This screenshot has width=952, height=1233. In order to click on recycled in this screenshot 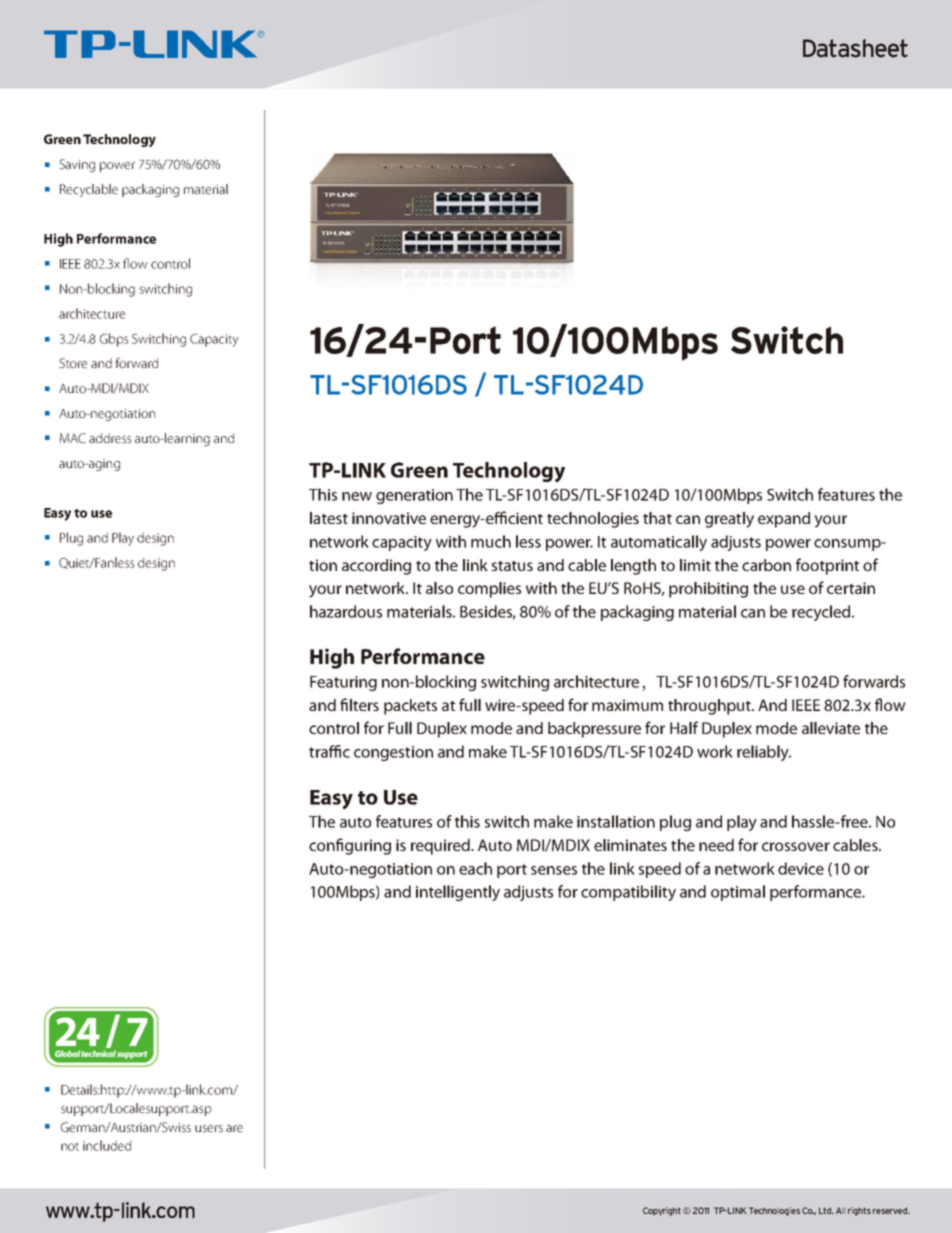, I will do `click(821, 613)`.
